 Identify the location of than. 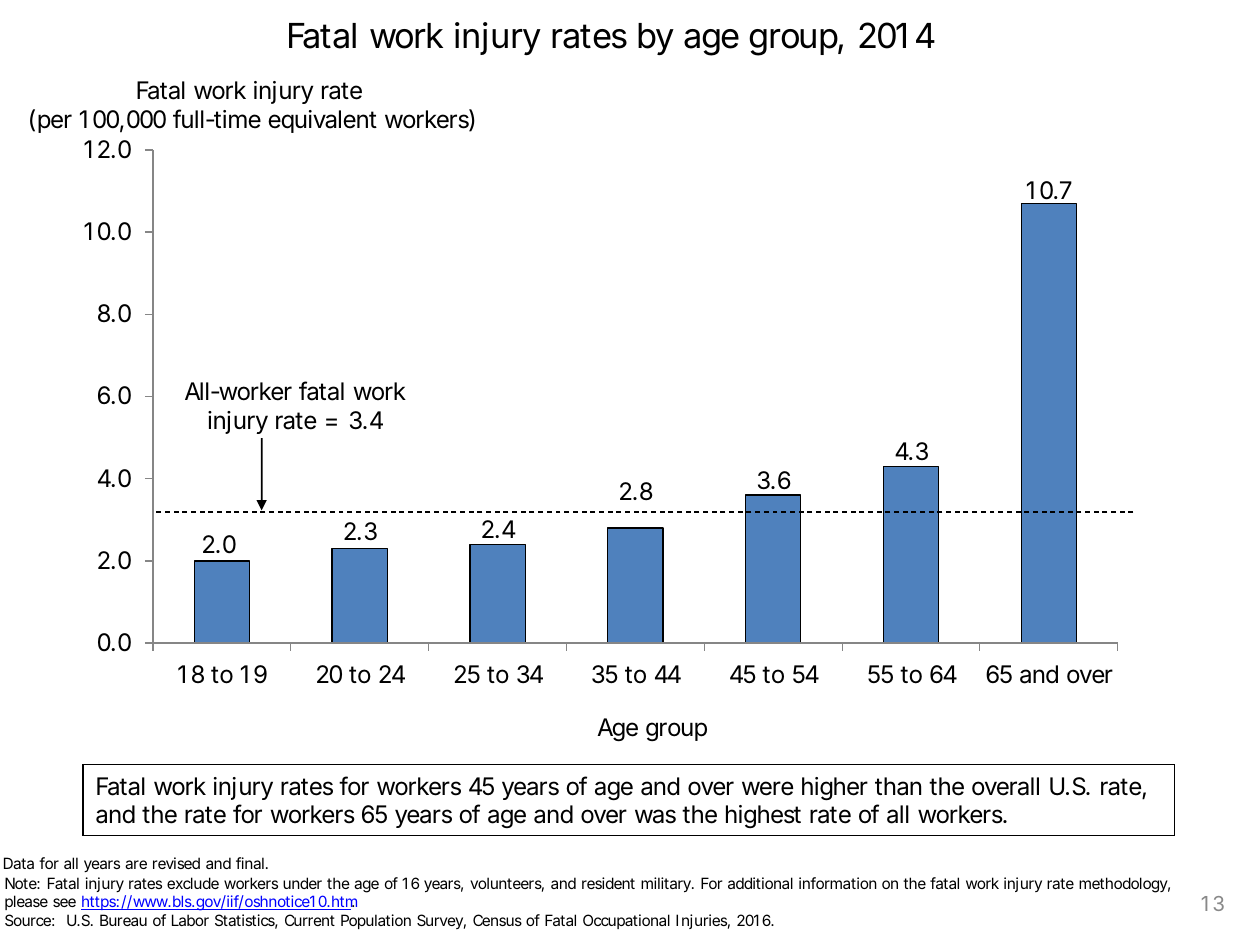
(898, 786).
